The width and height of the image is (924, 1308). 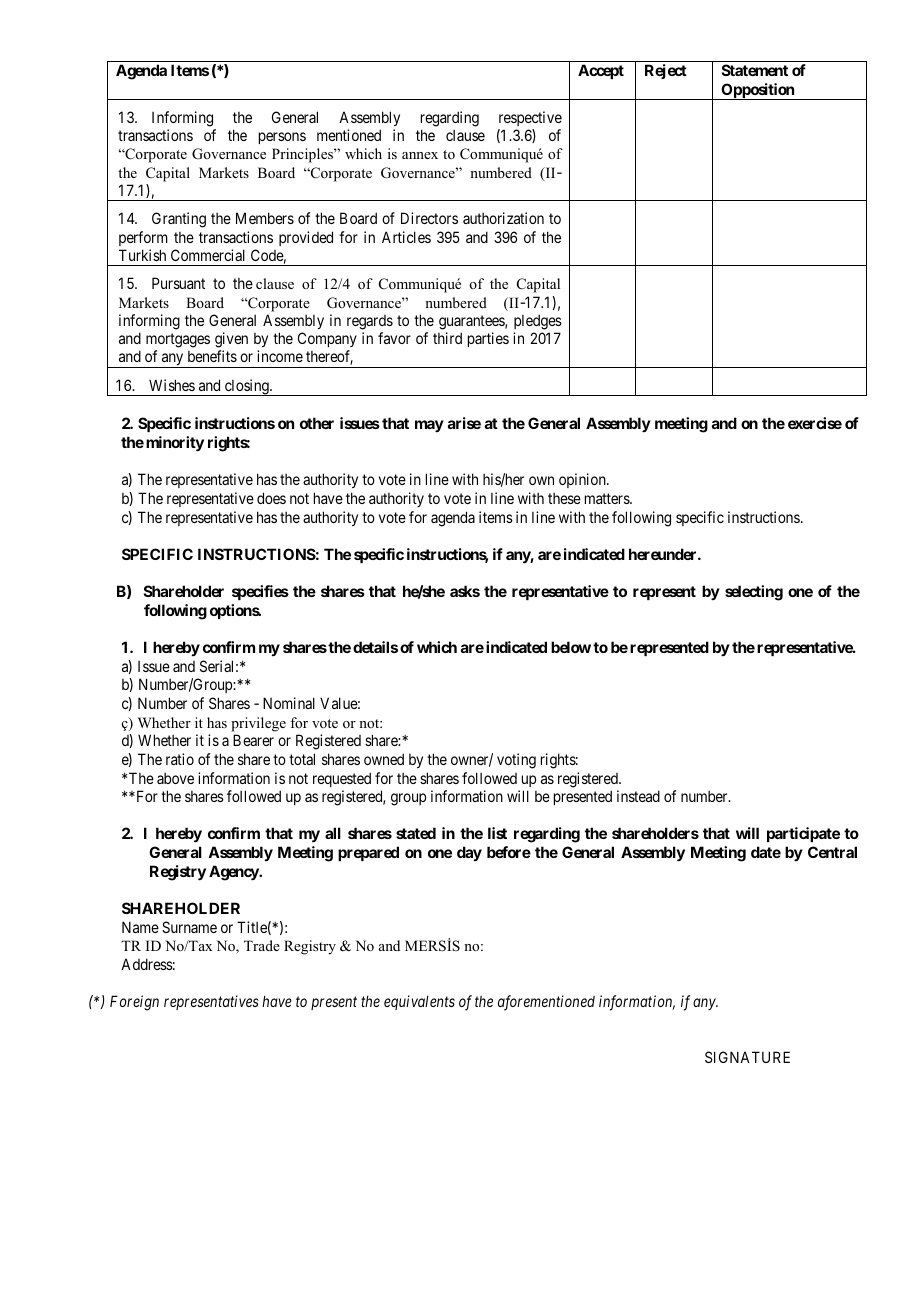 I want to click on persons, so click(x=282, y=138).
